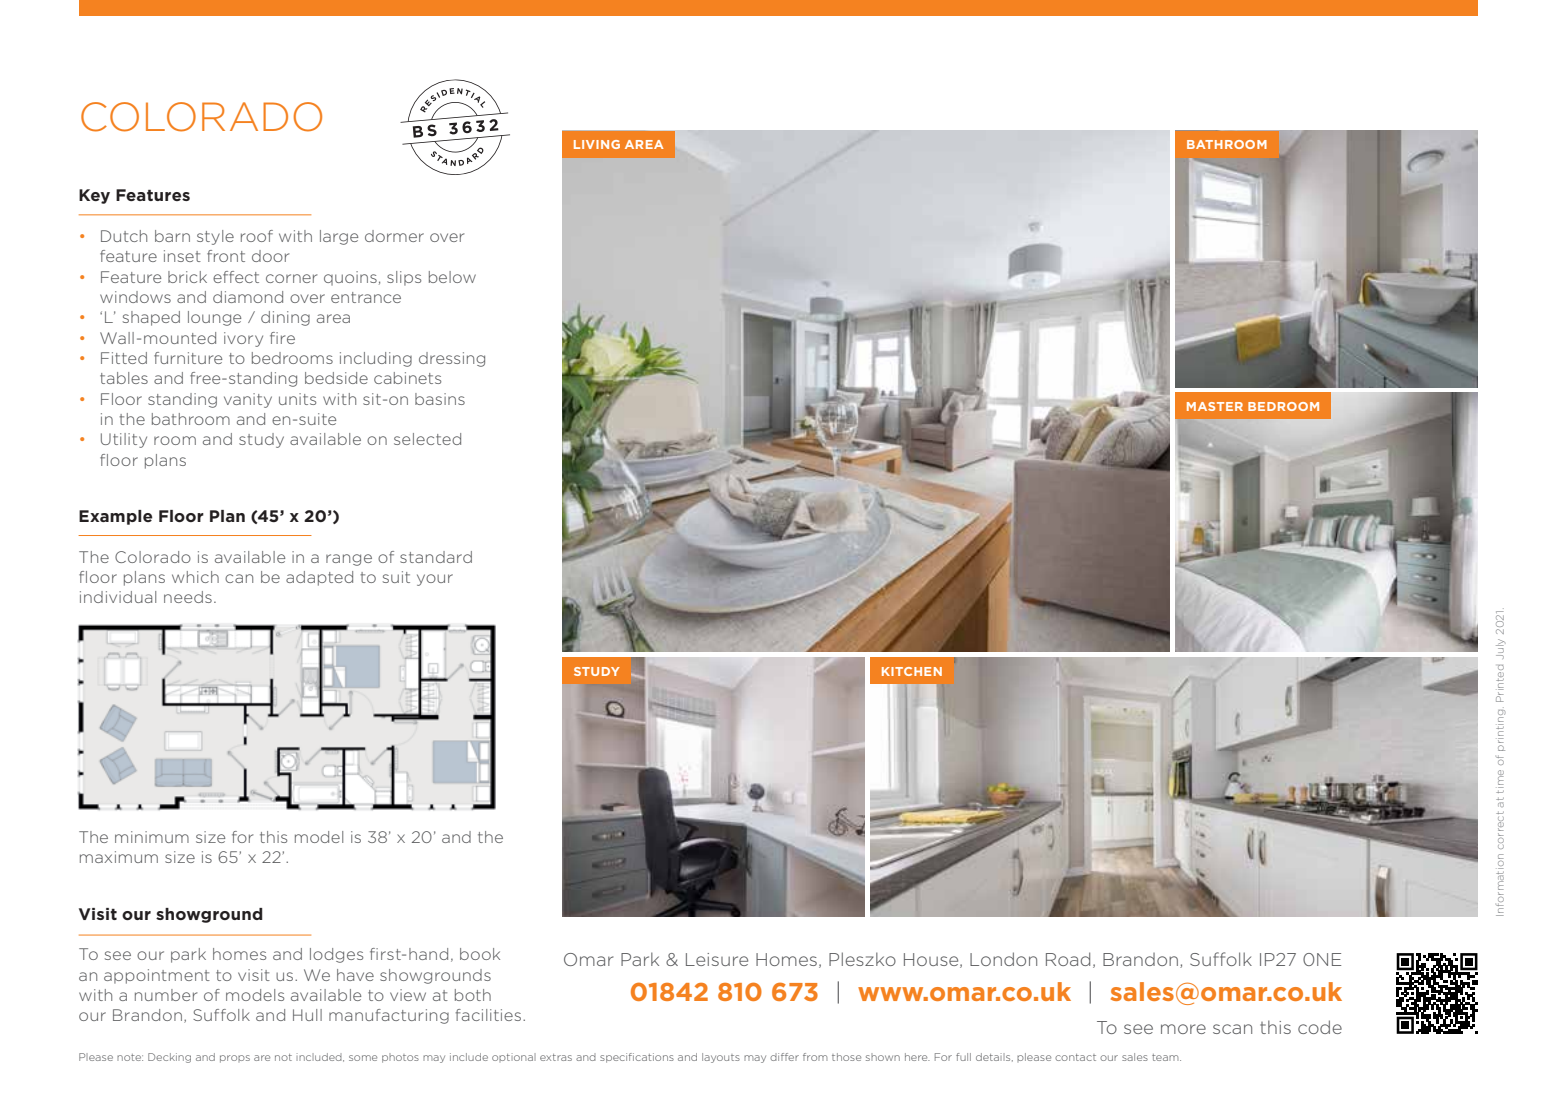 This document has width=1556, height=1100. I want to click on your, so click(435, 580).
